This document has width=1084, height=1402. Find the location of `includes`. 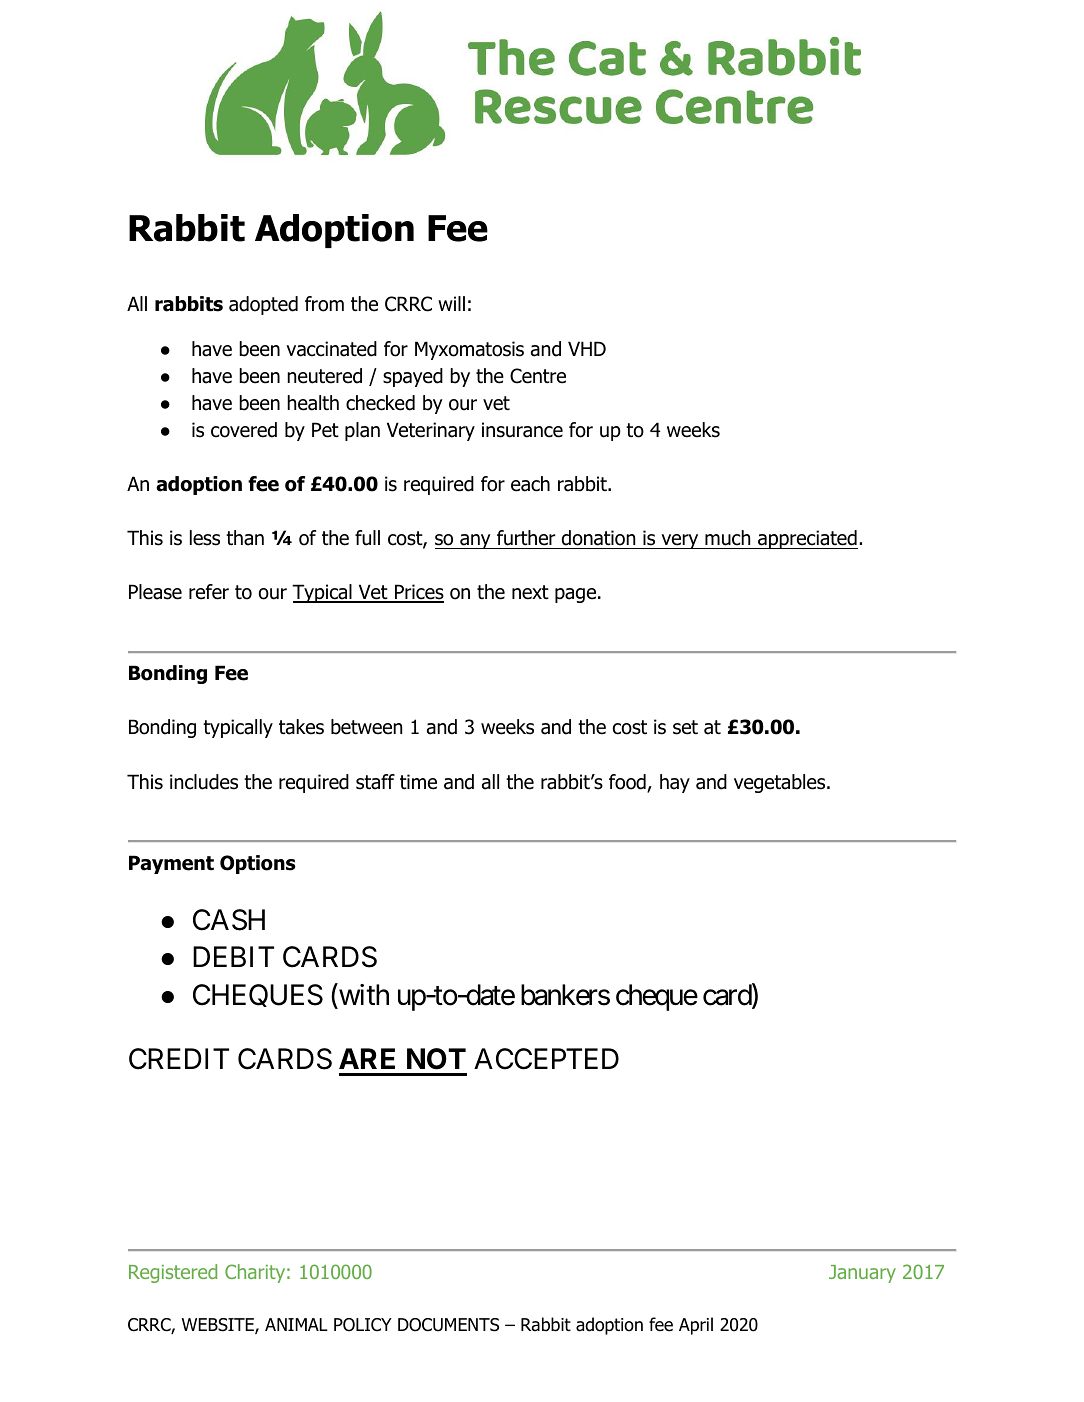

includes is located at coordinates (204, 782).
